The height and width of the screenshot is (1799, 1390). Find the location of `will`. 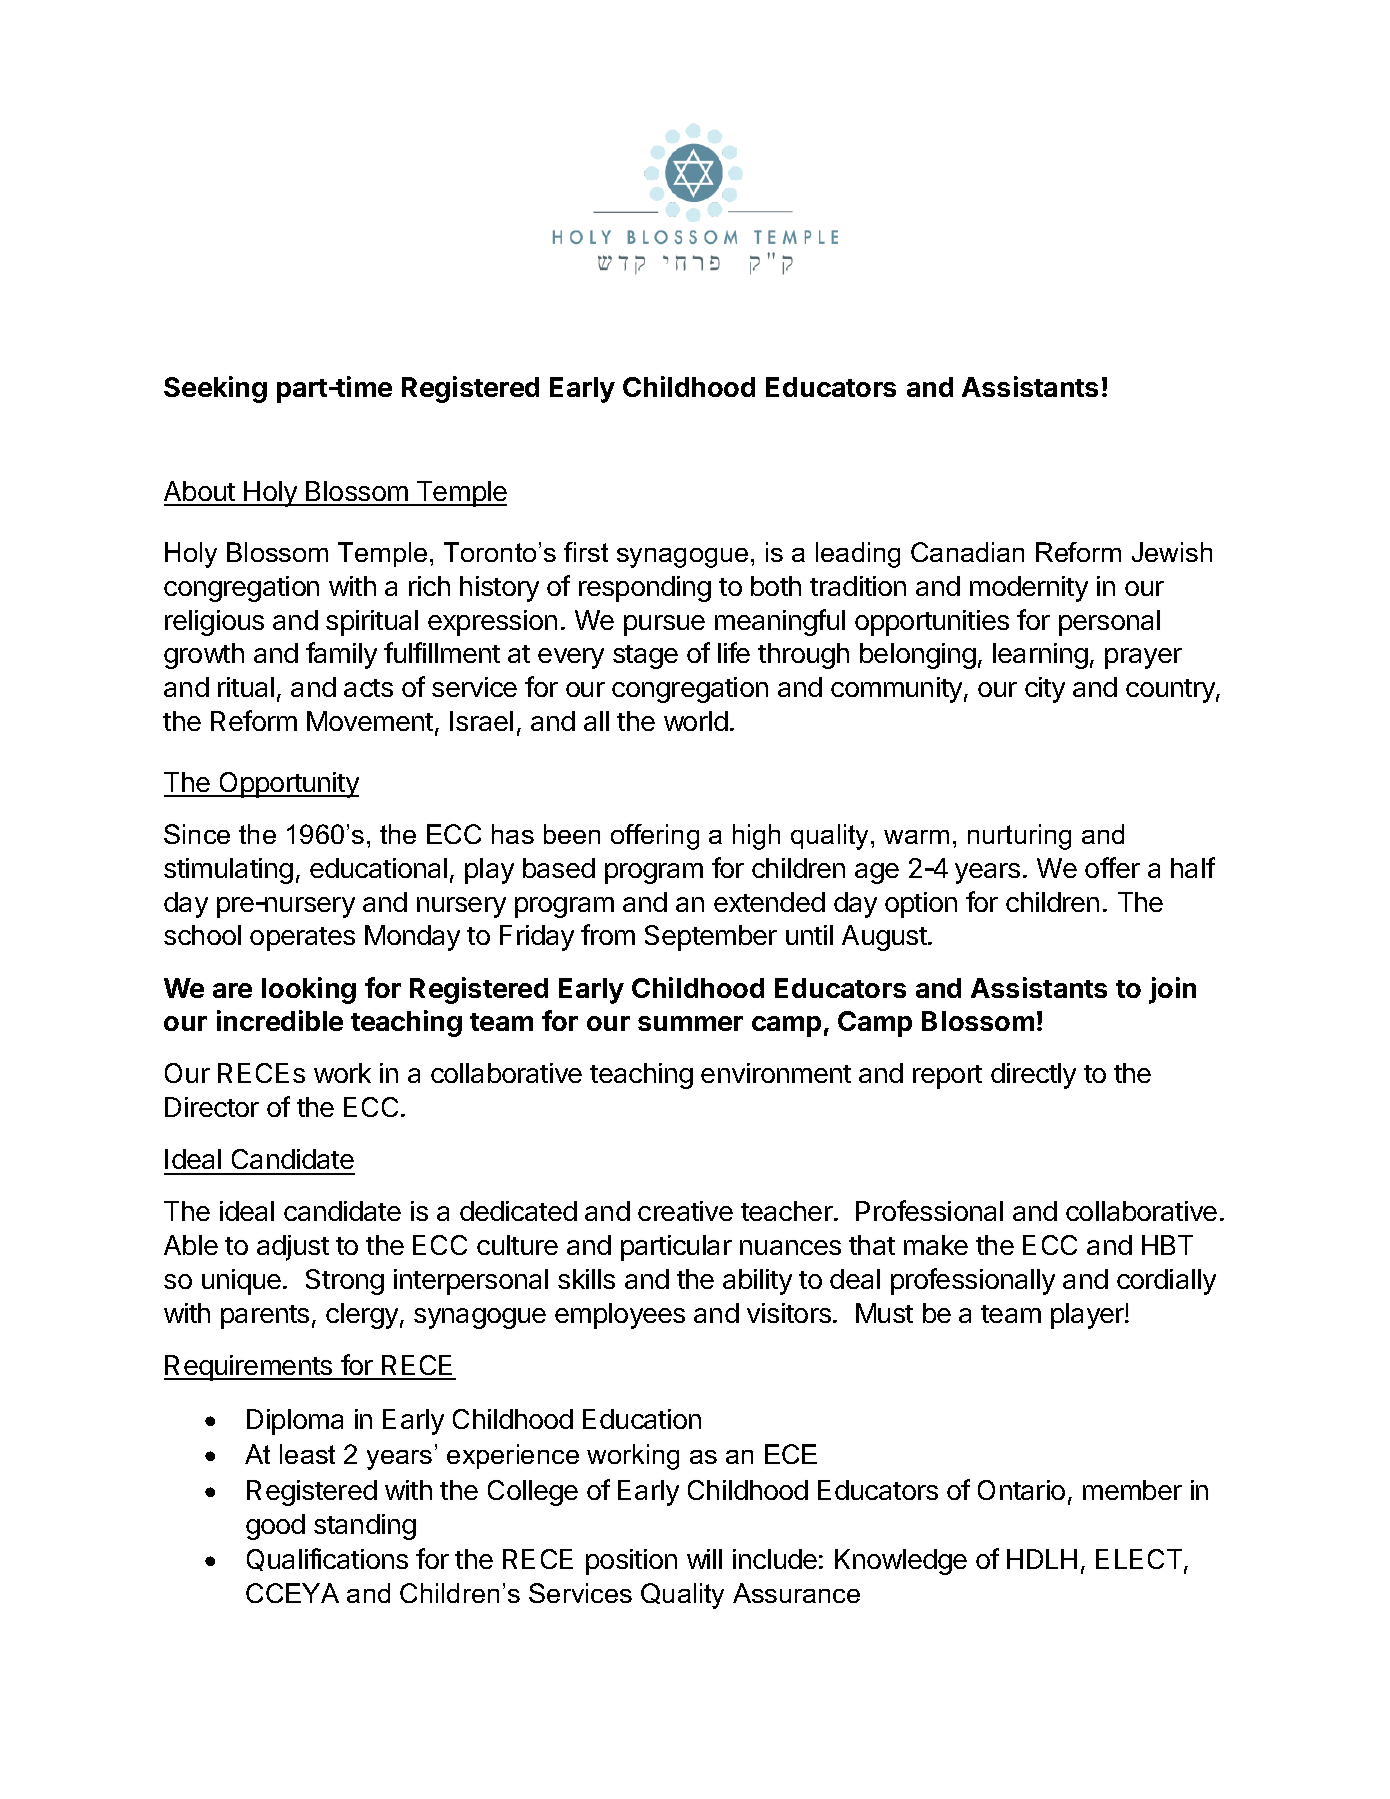

will is located at coordinates (704, 1559).
